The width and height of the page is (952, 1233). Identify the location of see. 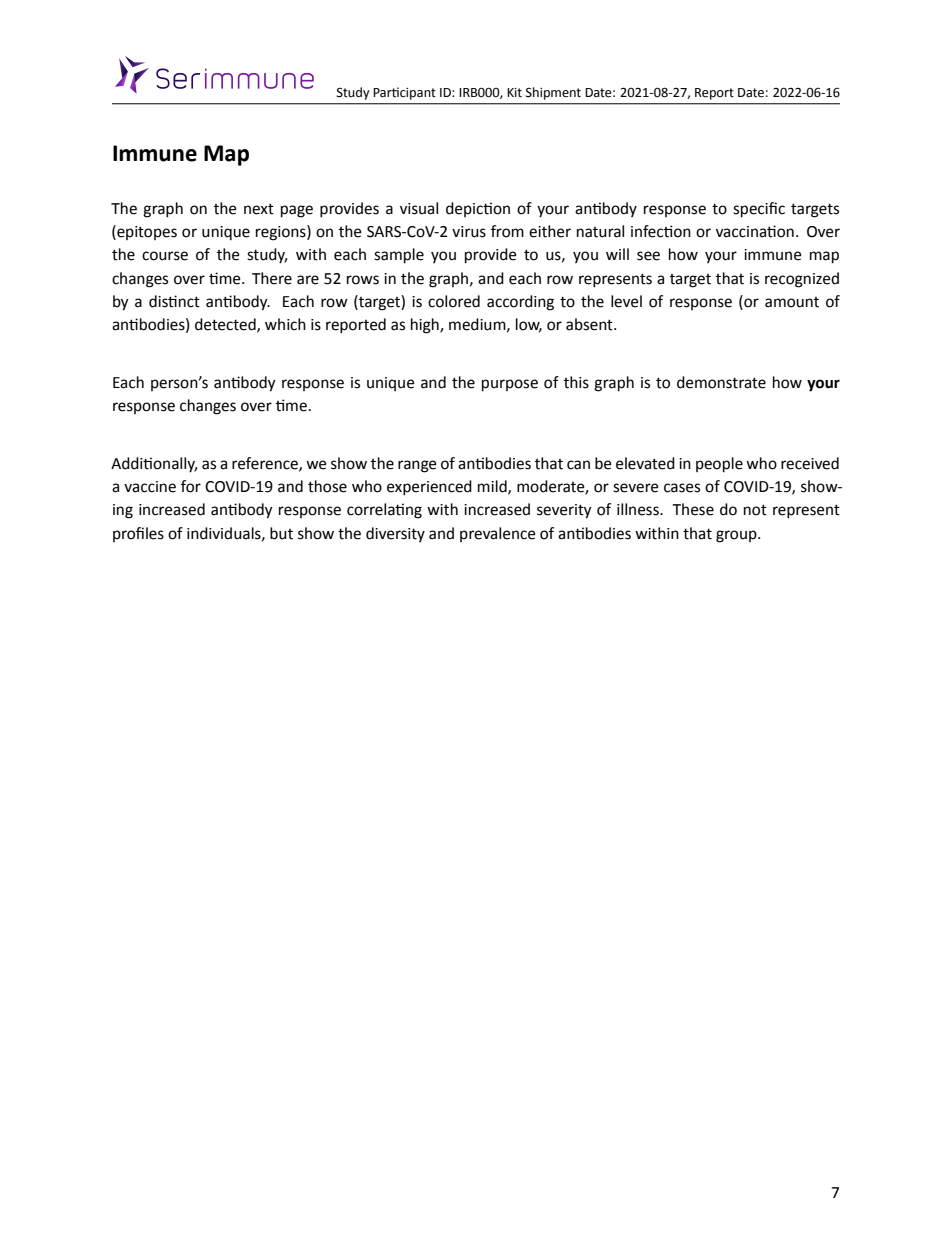
(648, 256).
